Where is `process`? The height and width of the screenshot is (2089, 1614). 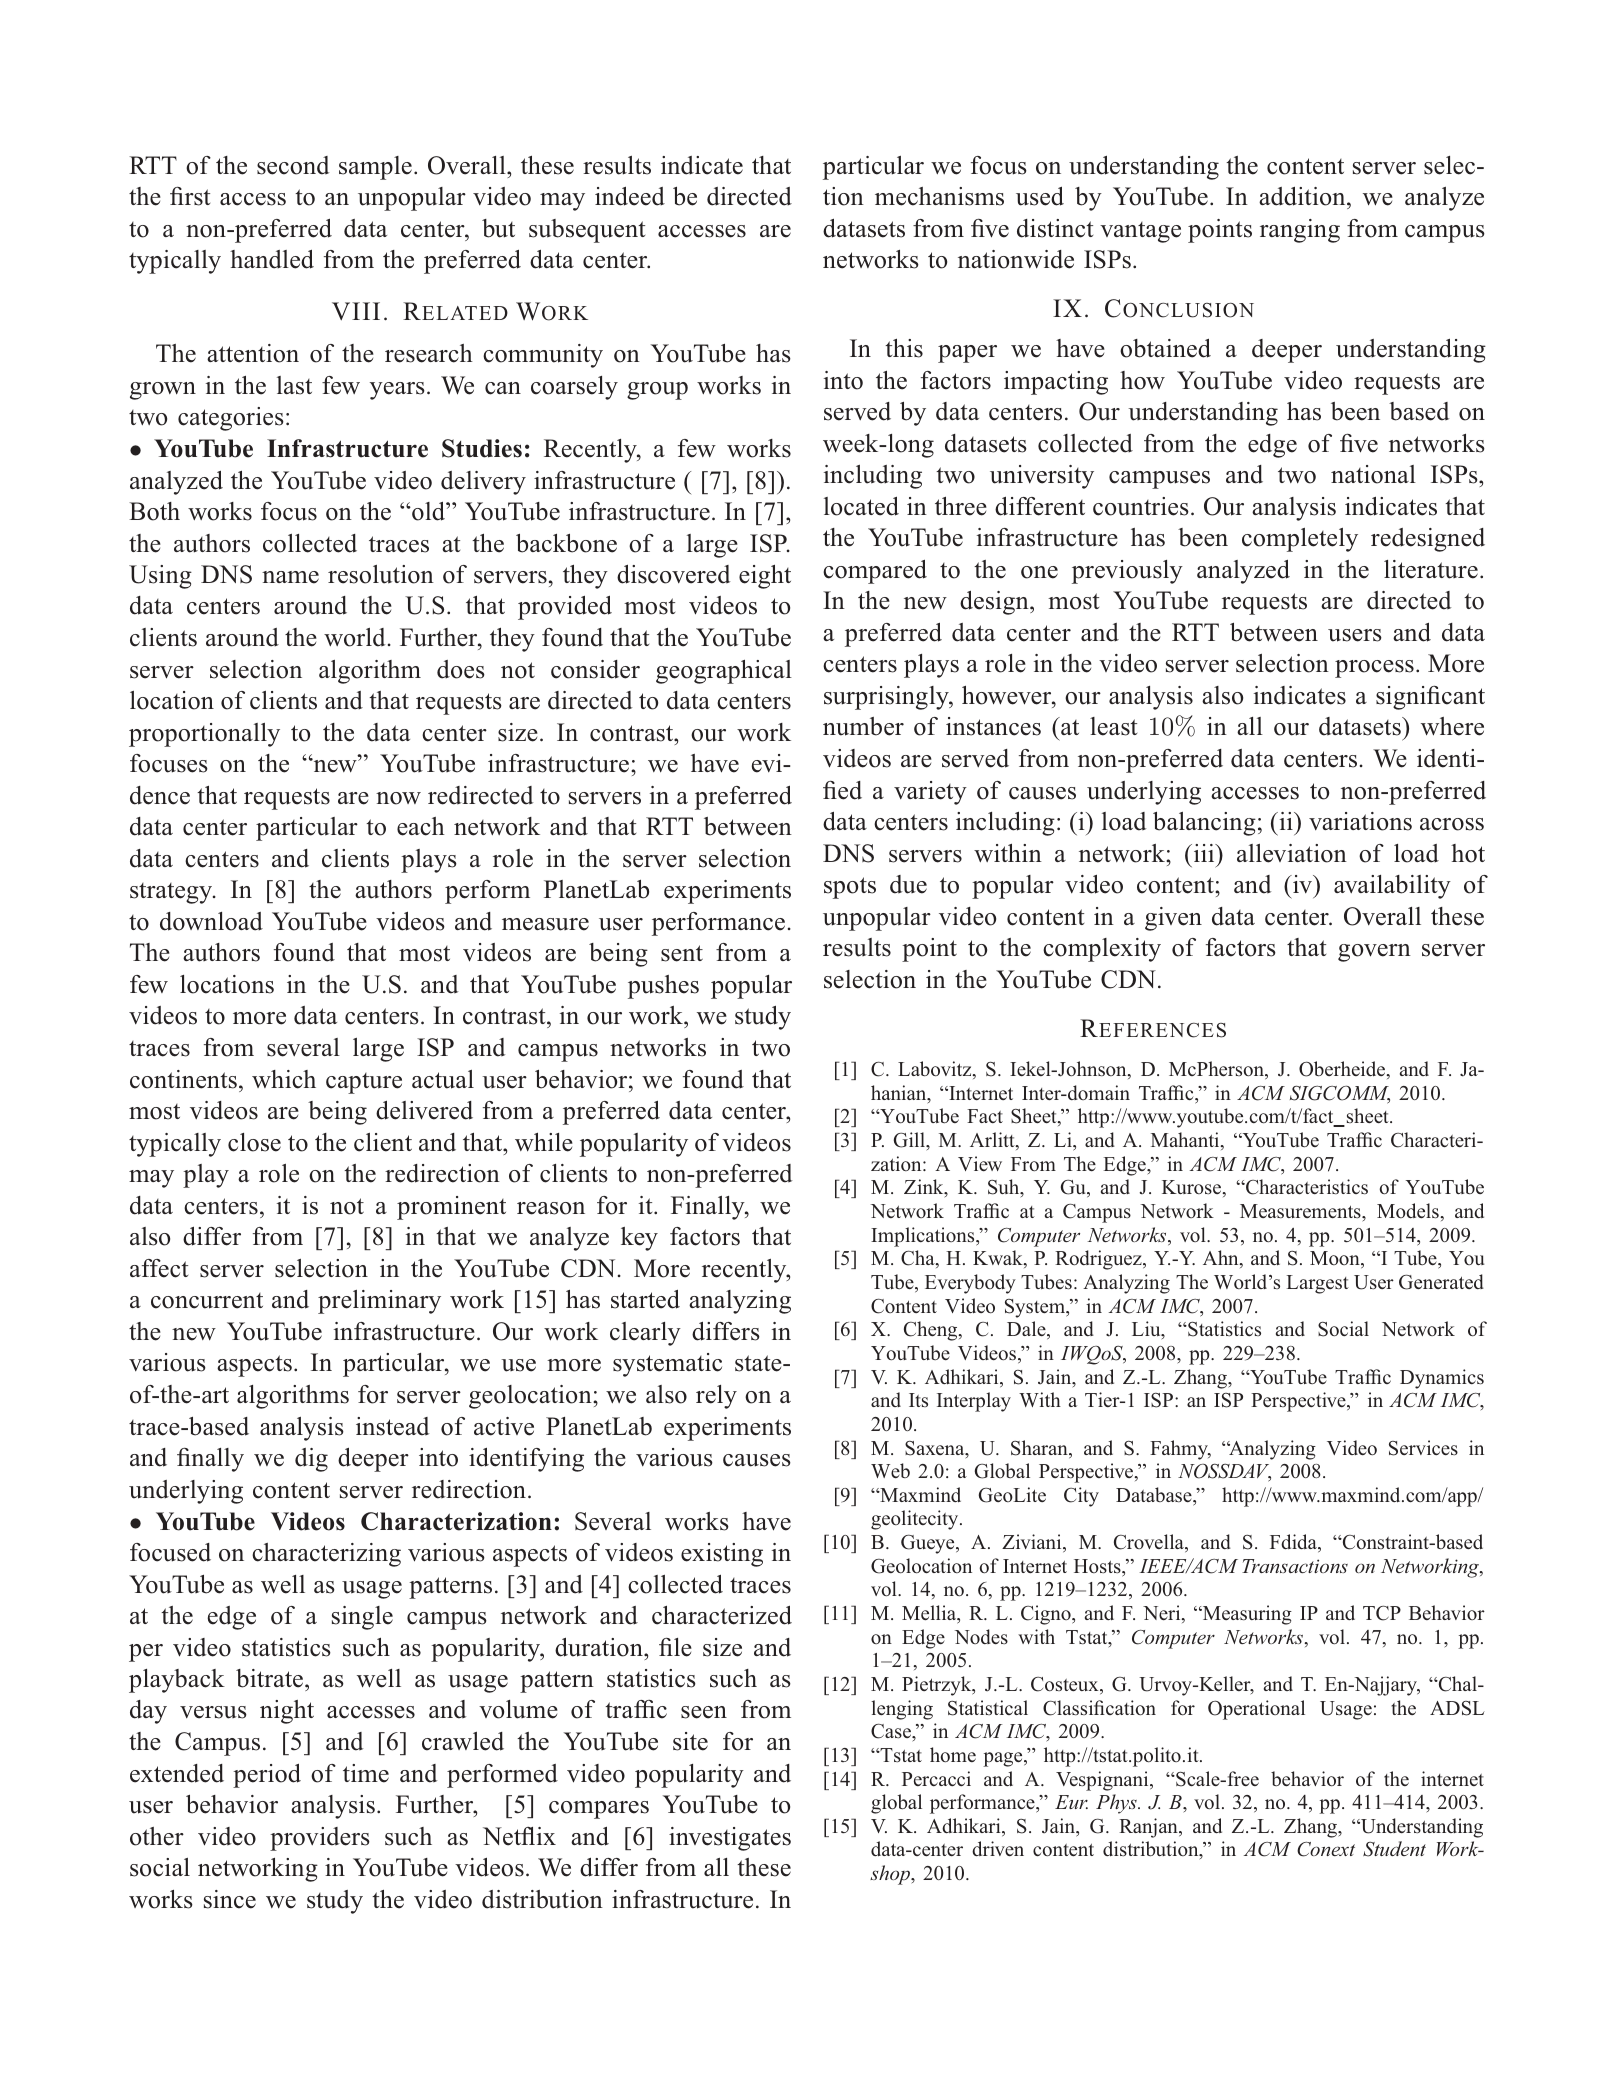 process is located at coordinates (1374, 669).
